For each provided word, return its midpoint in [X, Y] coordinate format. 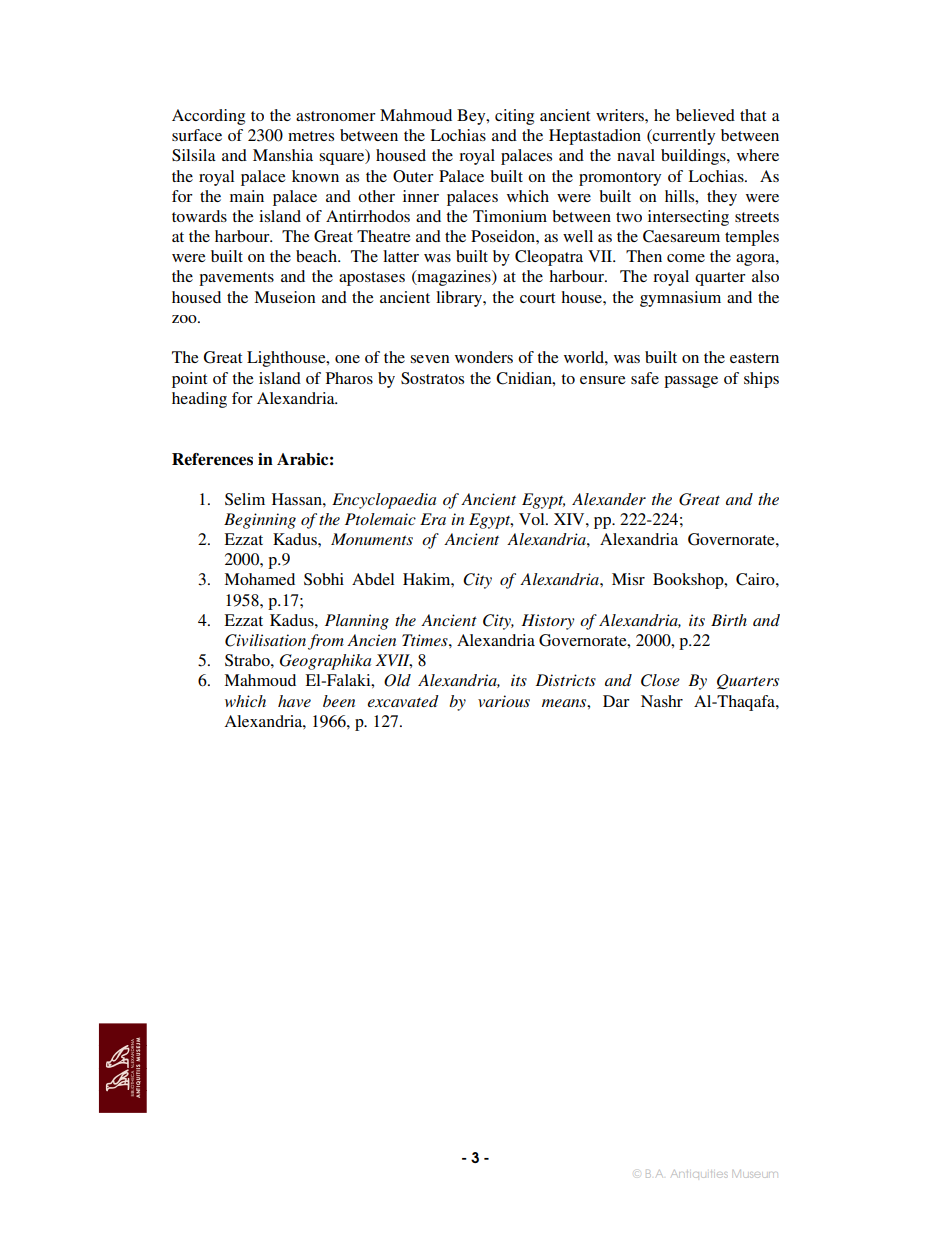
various [504, 701]
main [247, 196]
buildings [694, 157]
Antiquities [699, 1174]
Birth [729, 620]
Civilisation [265, 640]
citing [514, 117]
